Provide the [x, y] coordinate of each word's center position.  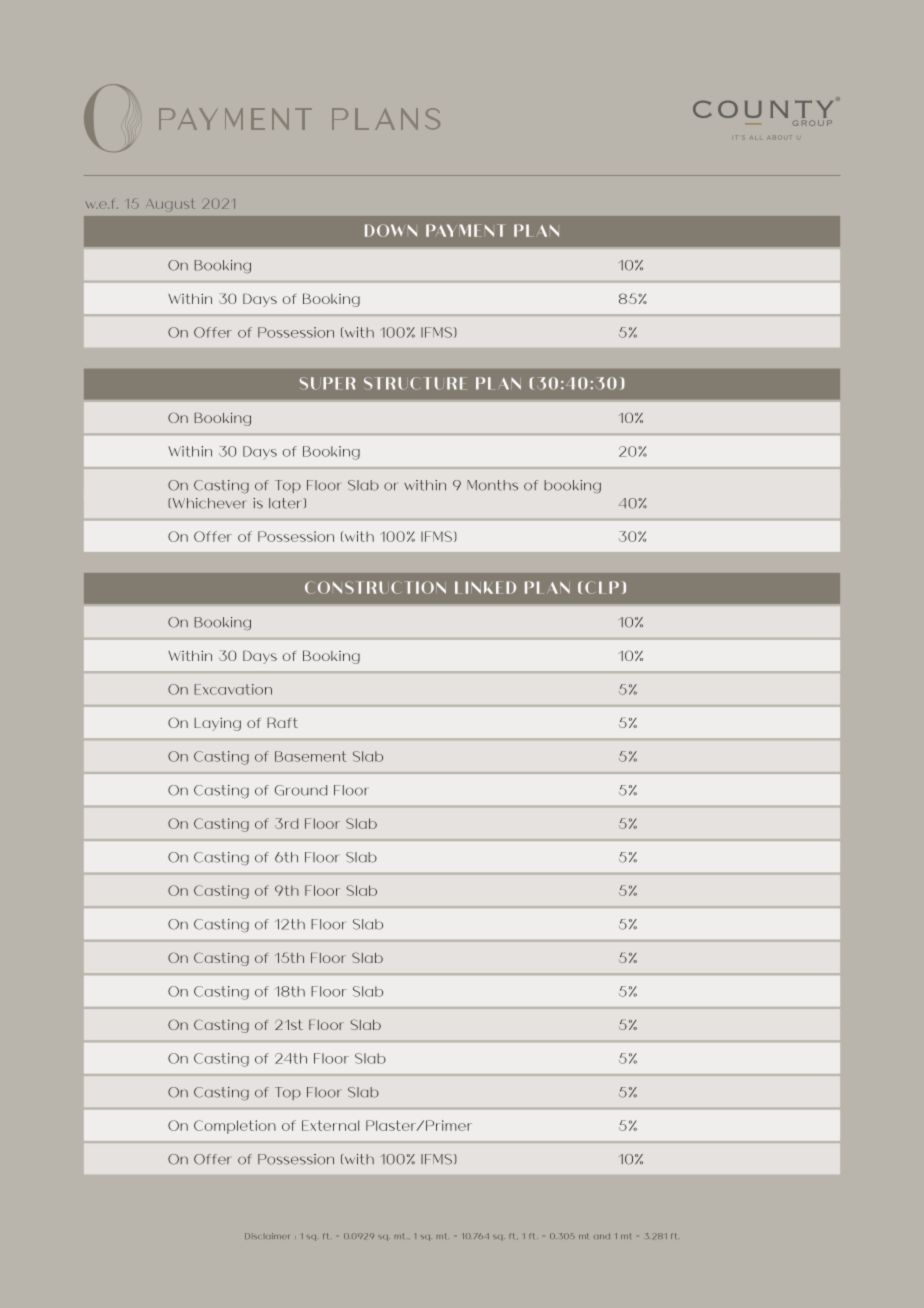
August [171, 205]
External [330, 1125]
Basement [310, 756]
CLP [602, 587]
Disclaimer [267, 1236]
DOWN [391, 230]
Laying [217, 724]
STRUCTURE [415, 383]
